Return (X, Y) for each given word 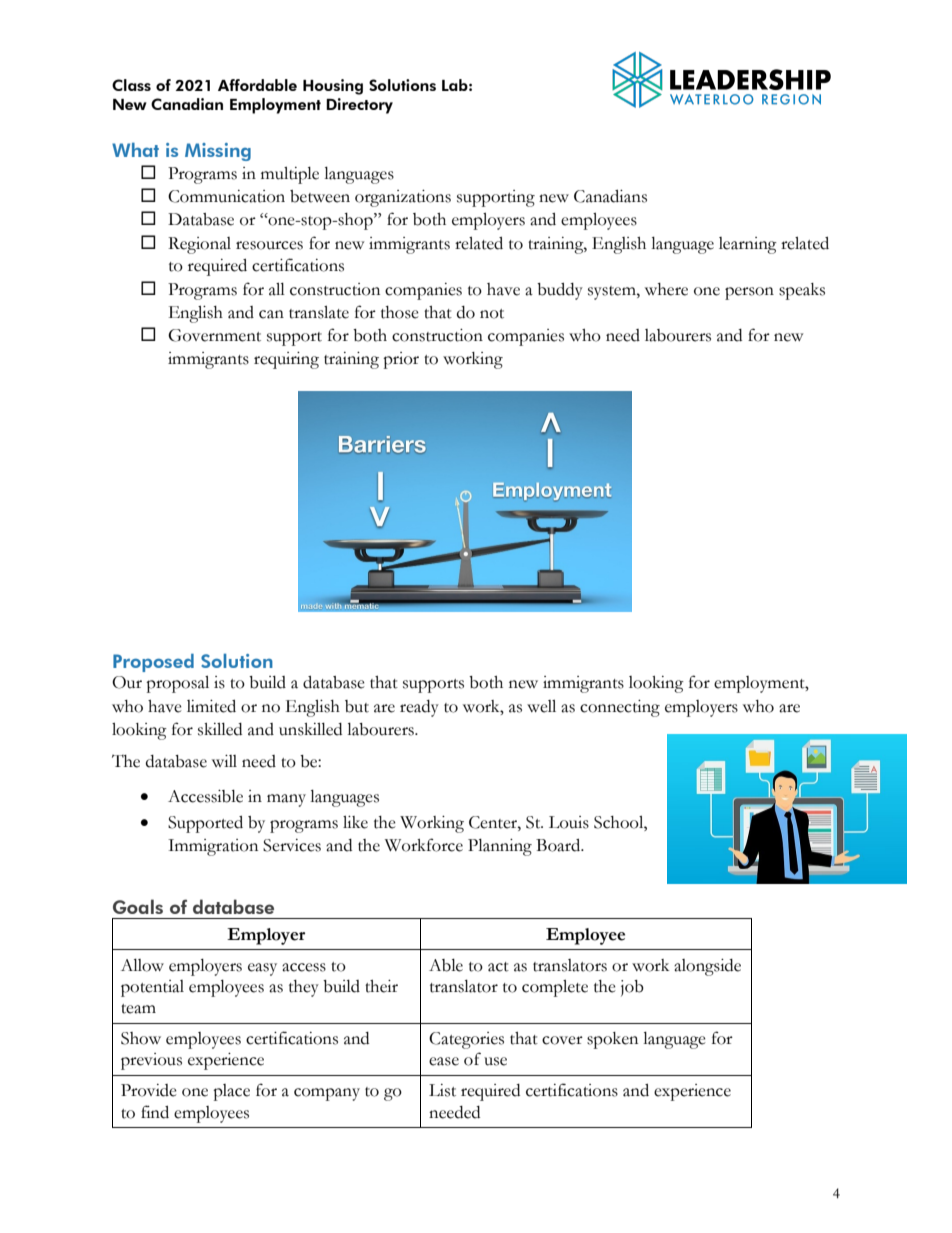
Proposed (153, 663)
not (492, 314)
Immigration (213, 847)
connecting (620, 708)
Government (214, 335)
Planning (500, 847)
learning (748, 245)
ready (419, 708)
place (231, 1092)
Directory (359, 106)
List (442, 1090)
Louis (569, 822)
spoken (612, 1040)
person (749, 293)
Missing (218, 152)
